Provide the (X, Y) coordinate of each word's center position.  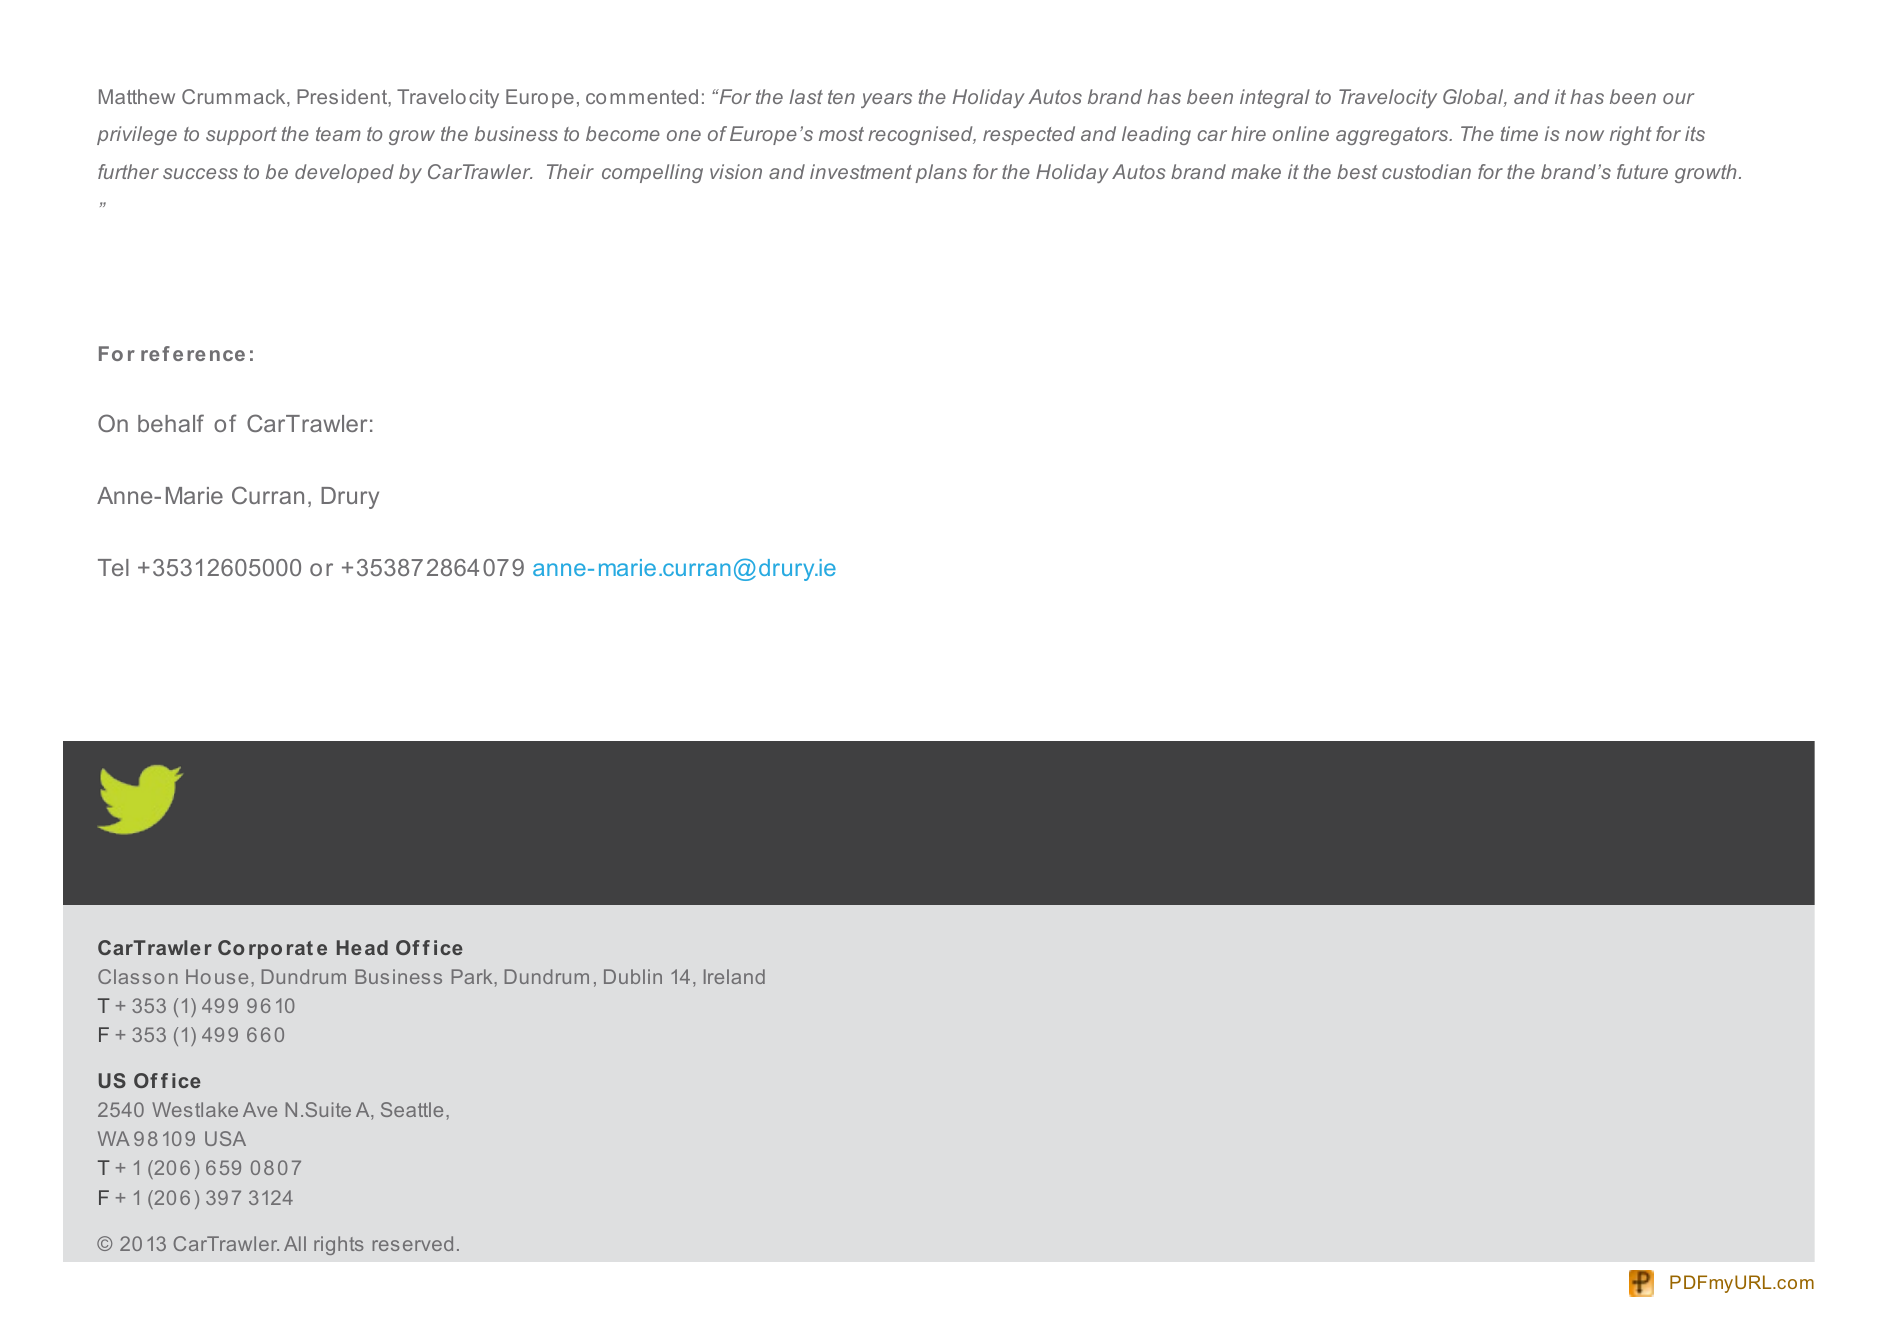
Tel (113, 567)
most (841, 134)
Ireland (734, 976)
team (338, 134)
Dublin (633, 976)
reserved (413, 1243)
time (1519, 133)
